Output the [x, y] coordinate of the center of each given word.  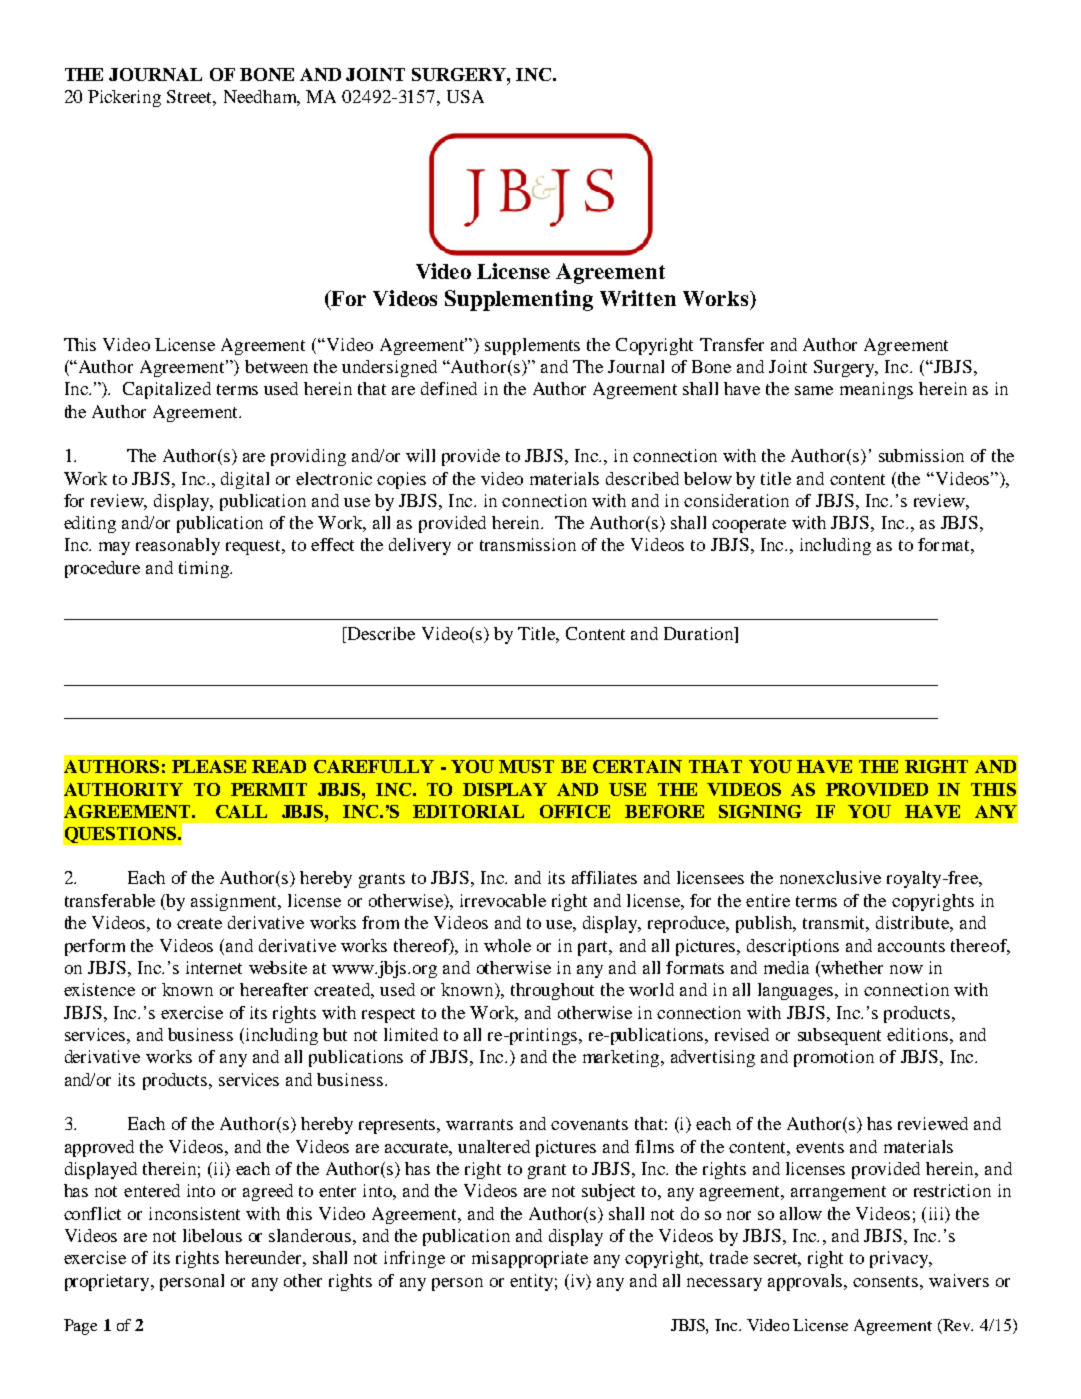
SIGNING [760, 811]
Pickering [124, 98]
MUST [526, 766]
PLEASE [209, 766]
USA [465, 96]
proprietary [108, 1282]
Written [638, 298]
